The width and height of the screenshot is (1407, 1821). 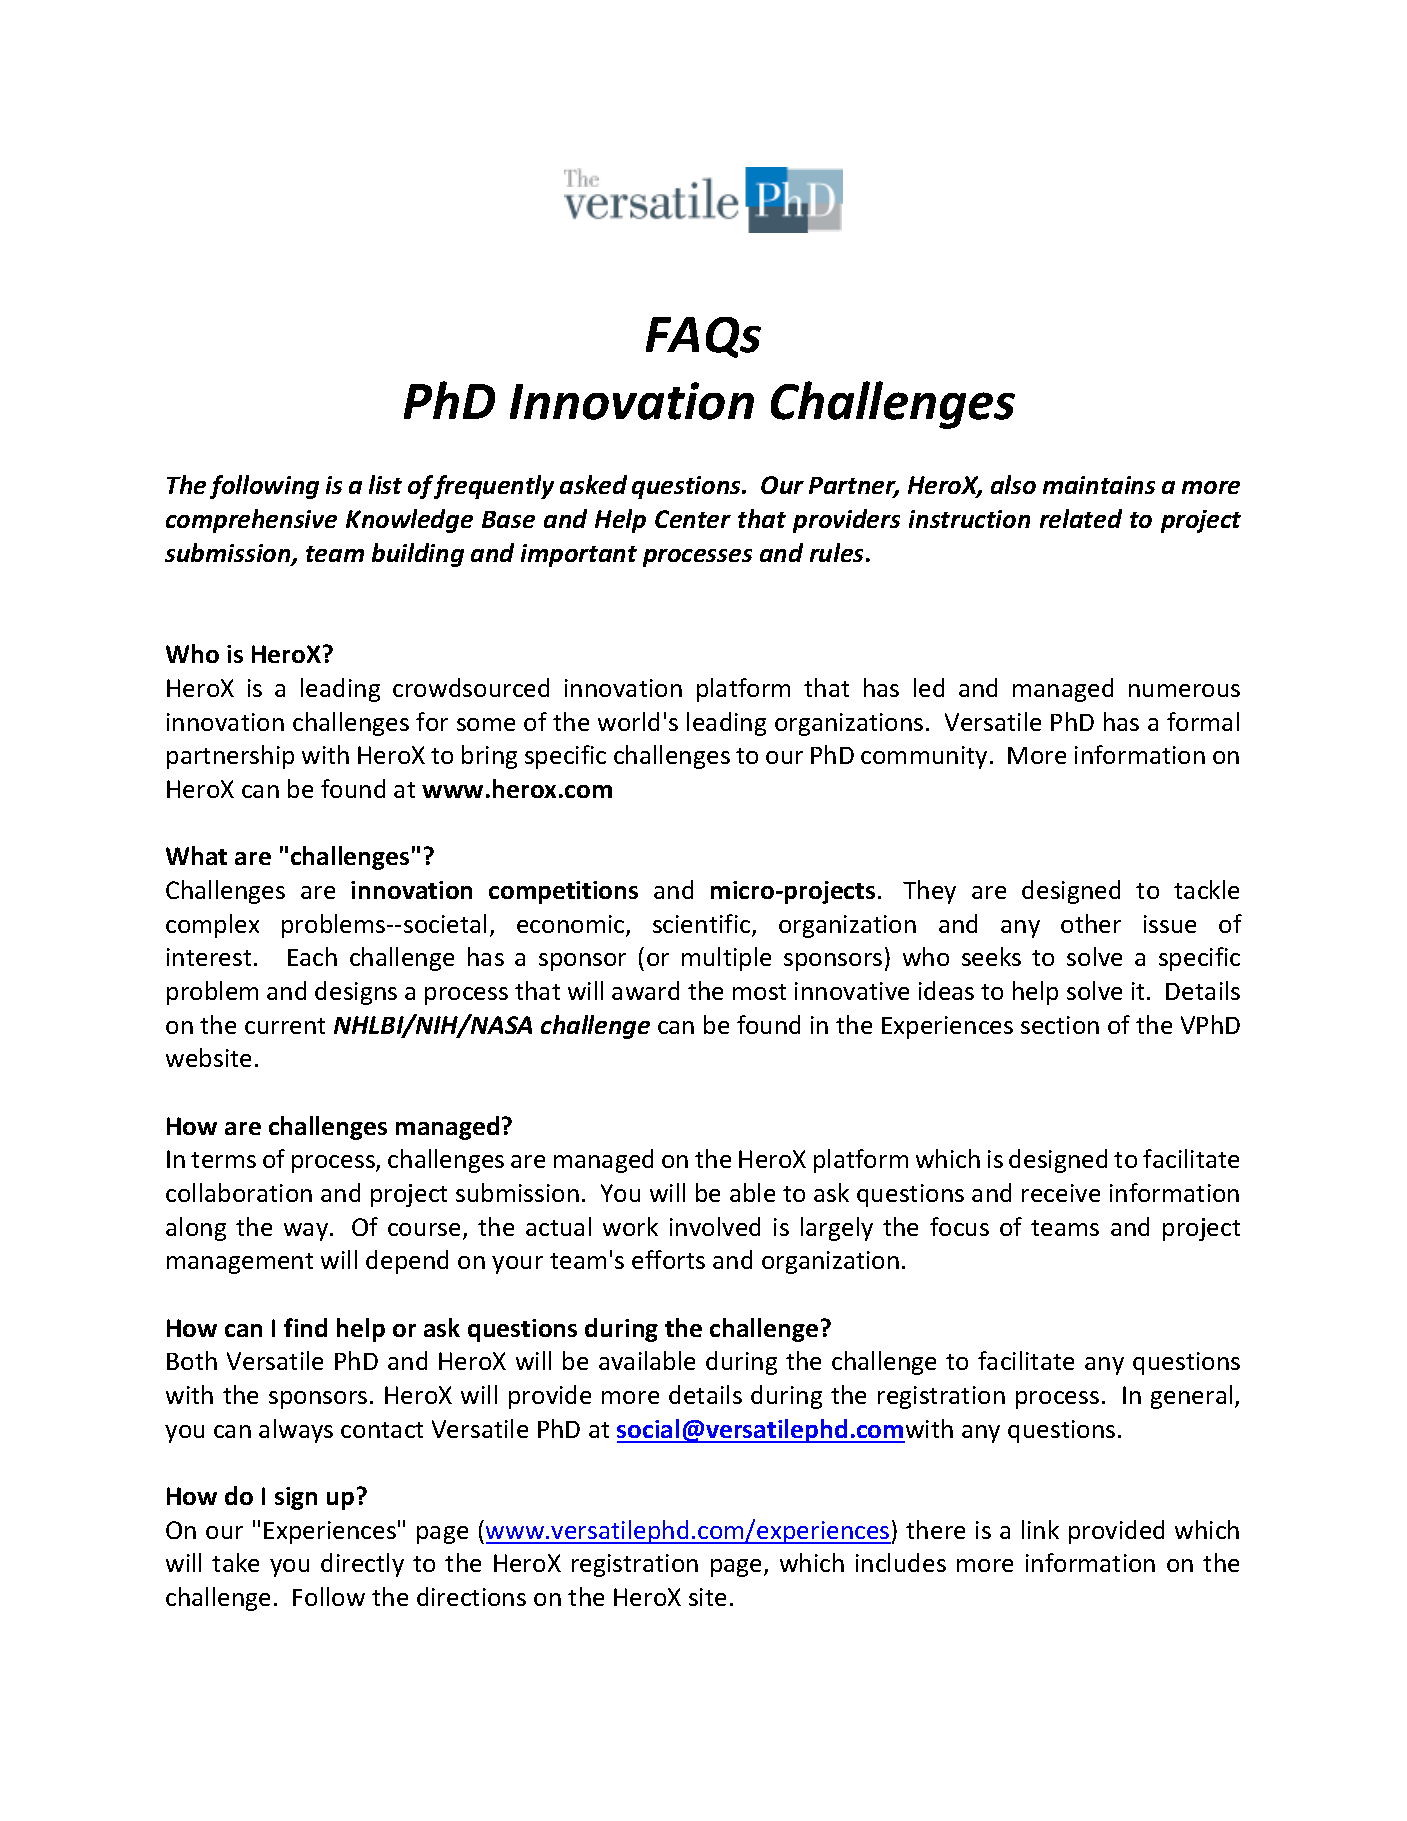 What do you see at coordinates (362, 1565) in the screenshot?
I see `directly` at bounding box center [362, 1565].
